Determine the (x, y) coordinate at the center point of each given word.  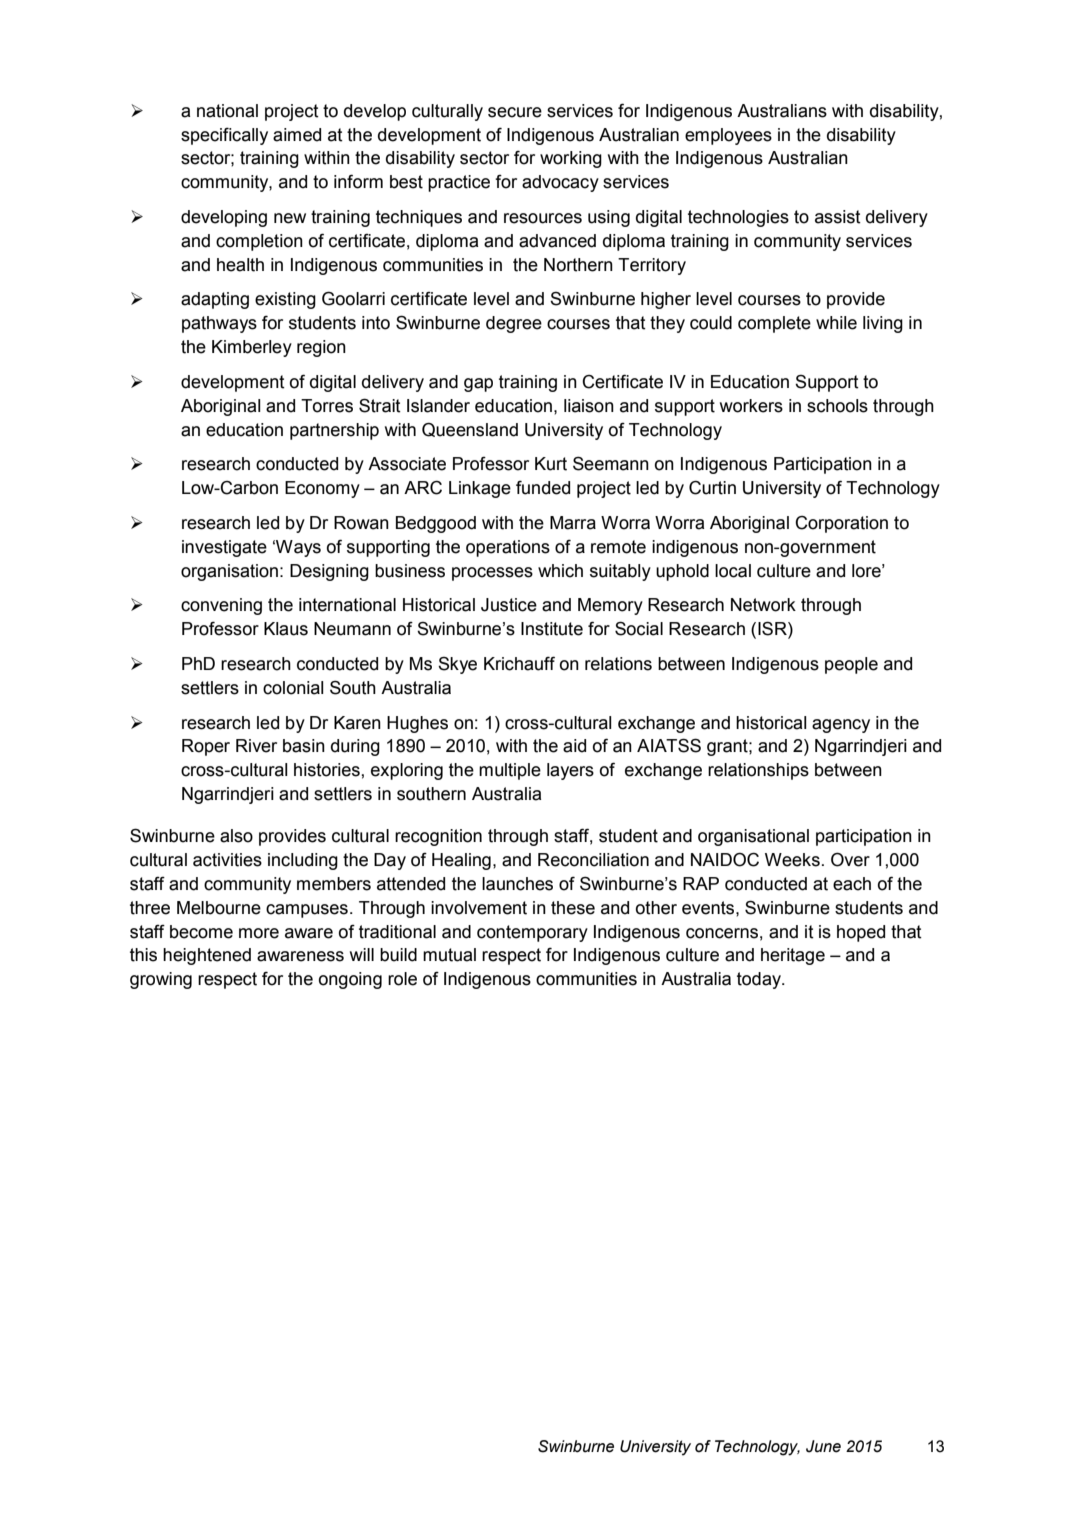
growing (161, 980)
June (823, 1446)
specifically (224, 136)
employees (728, 136)
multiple (510, 771)
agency (841, 726)
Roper (206, 747)
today (760, 980)
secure (515, 112)
